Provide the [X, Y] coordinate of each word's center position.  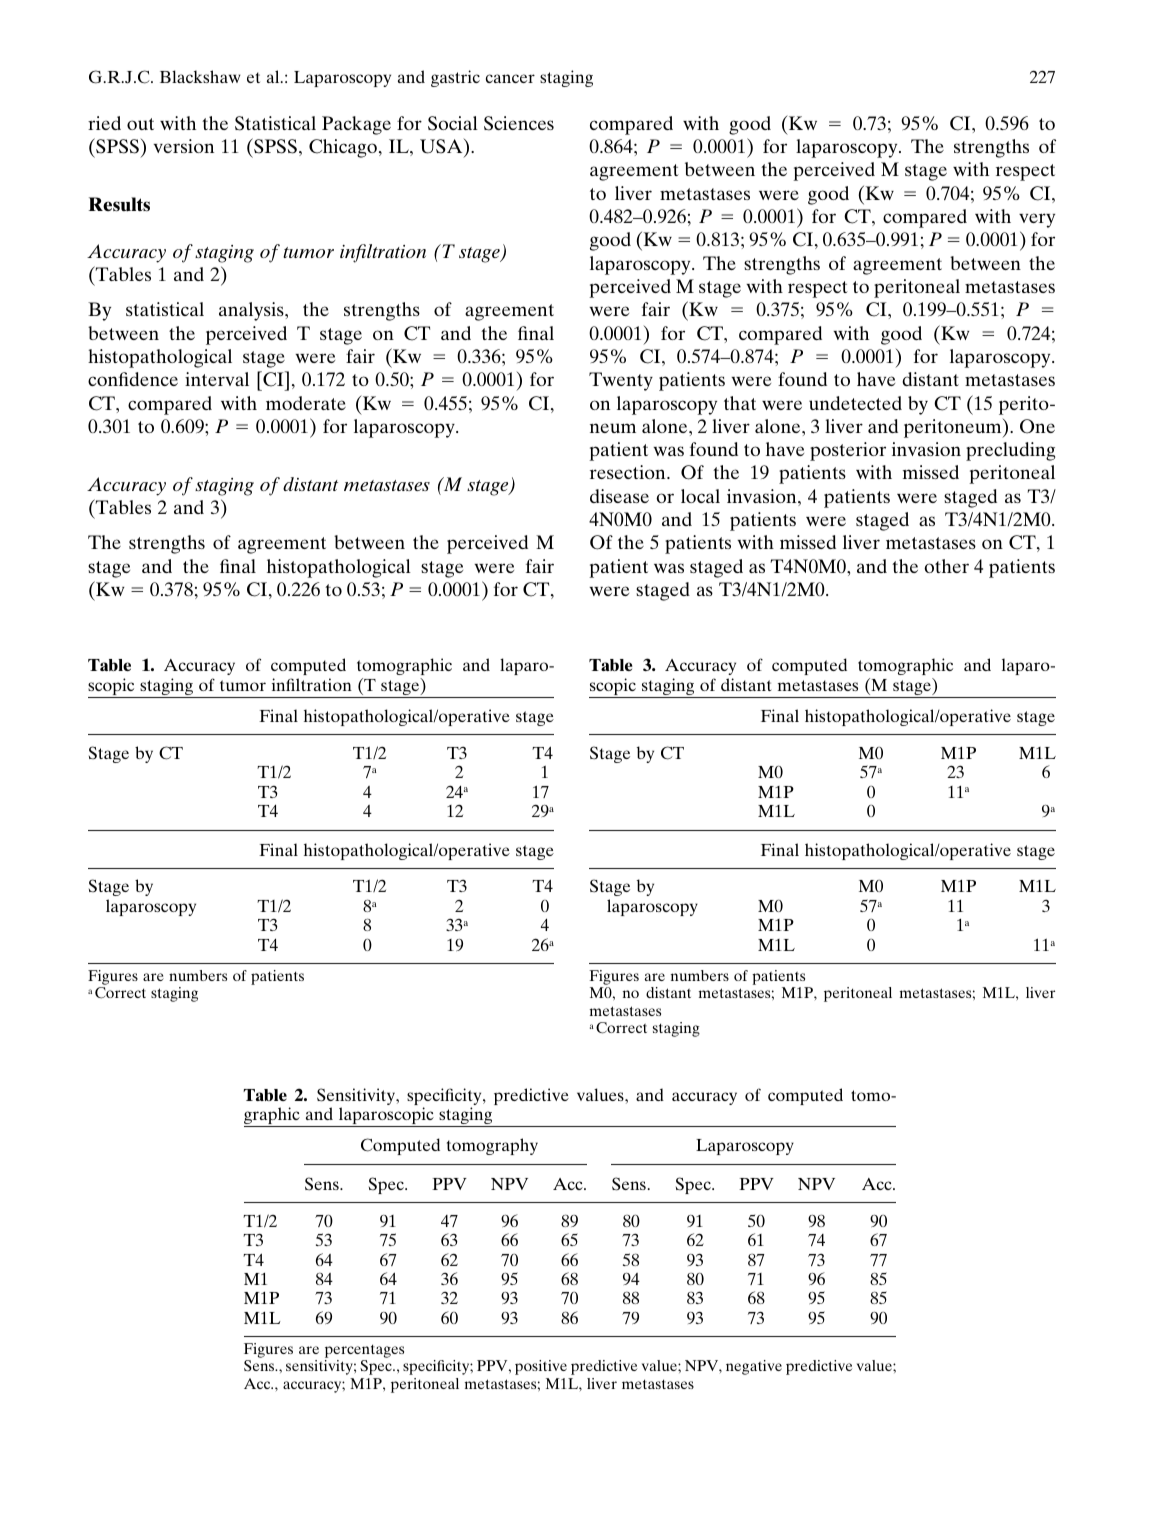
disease [619, 496]
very [1037, 220]
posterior [848, 451]
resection [629, 472]
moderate [306, 403]
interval [217, 379]
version [183, 146]
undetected [855, 403]
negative [754, 1367]
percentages [364, 1352]
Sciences [519, 123]
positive [541, 1367]
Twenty [621, 381]
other [946, 566]
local [700, 496]
